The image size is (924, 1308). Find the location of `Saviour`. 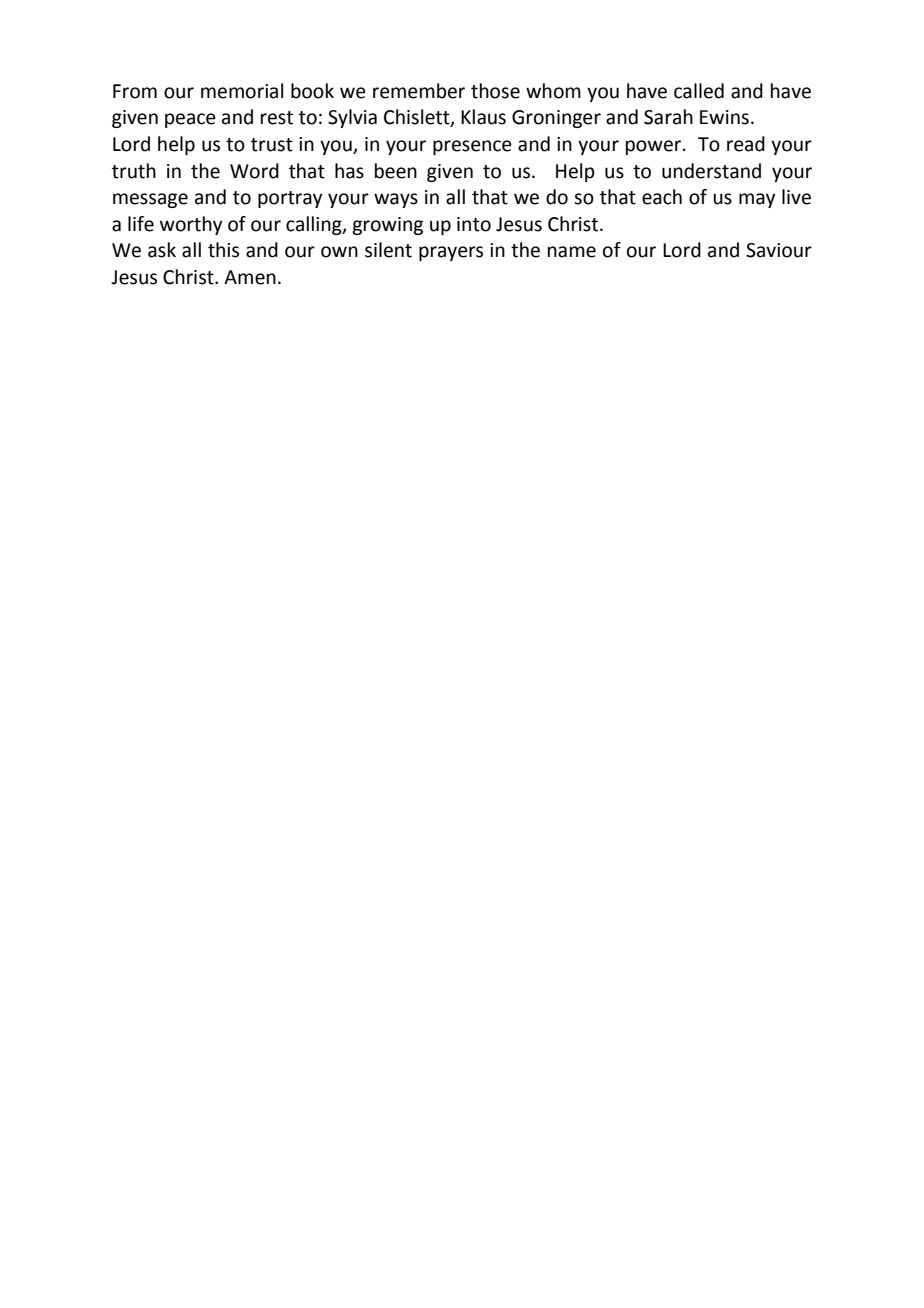

Saviour is located at coordinates (779, 250).
